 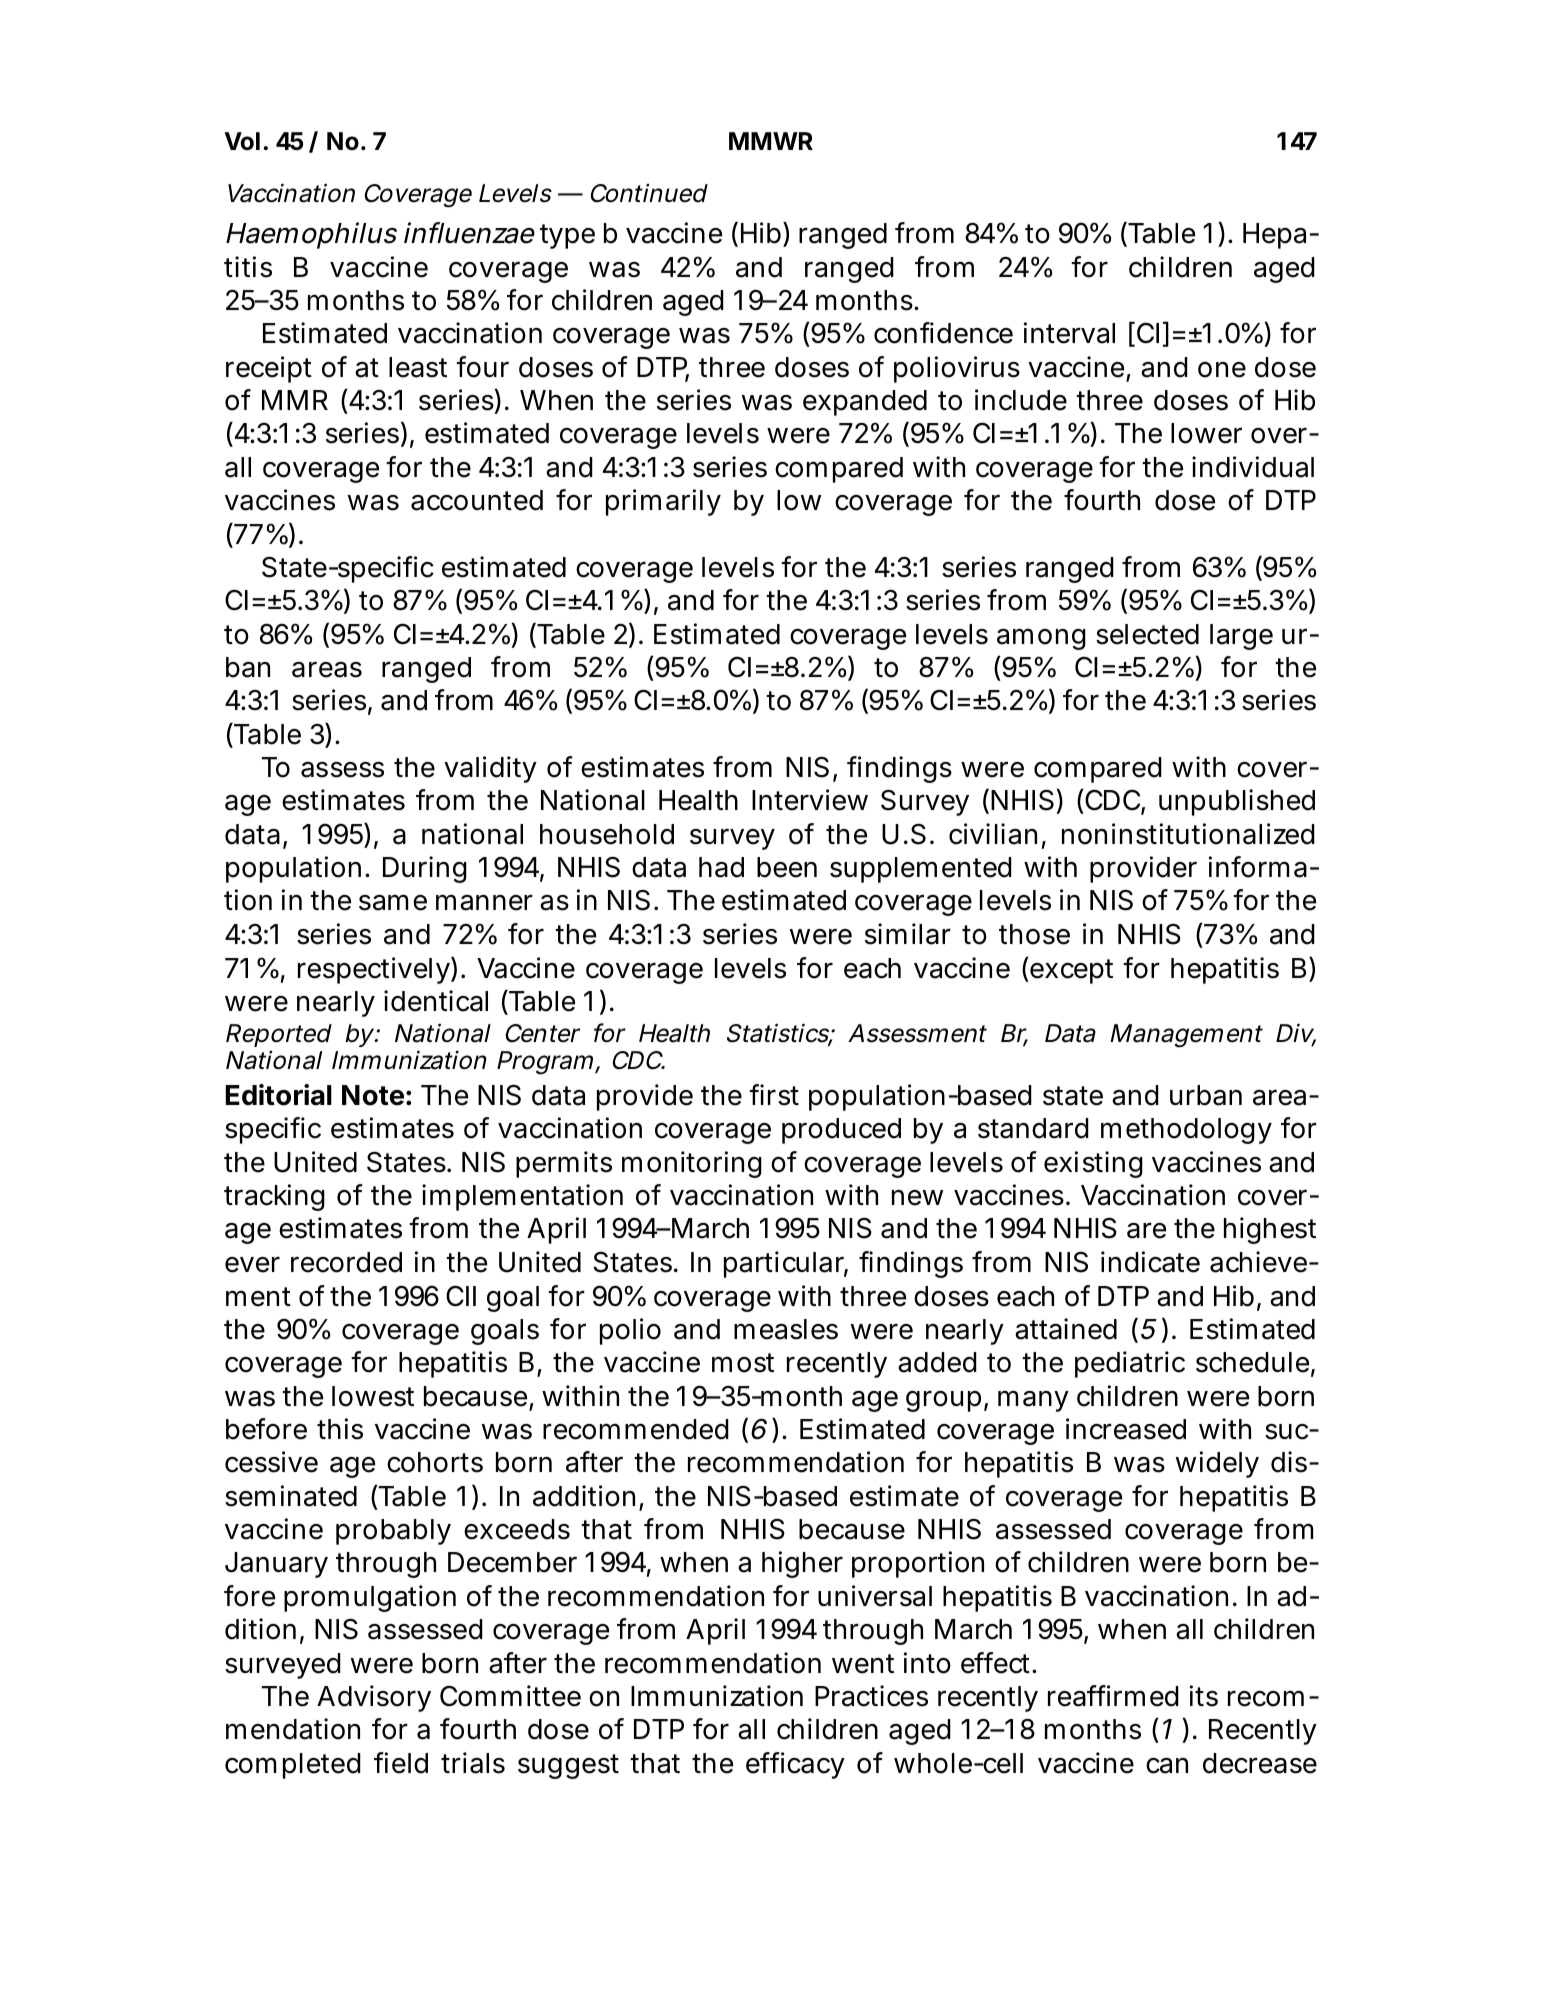 I want to click on lowest, so click(x=373, y=1396).
